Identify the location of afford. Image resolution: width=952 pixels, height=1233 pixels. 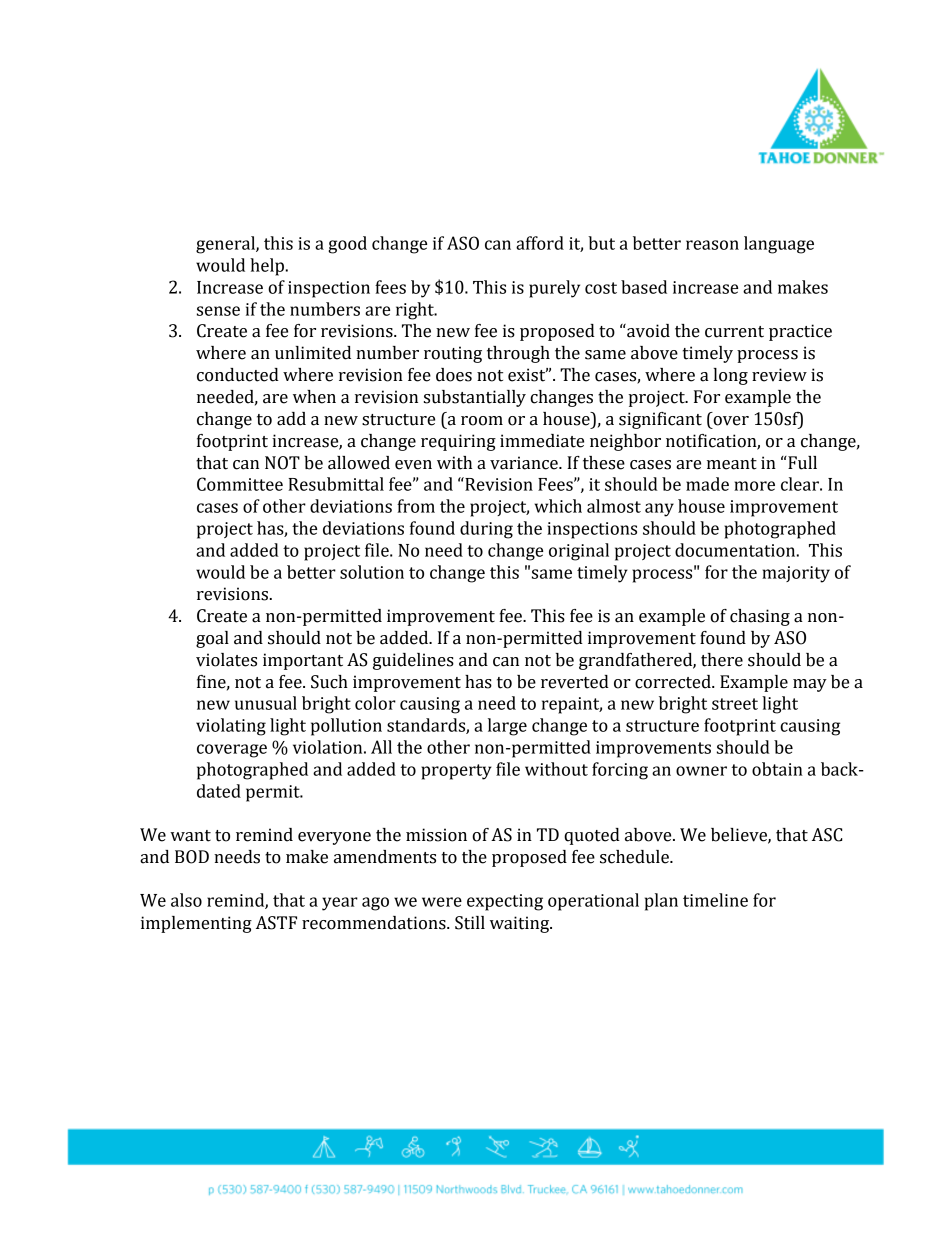
(540, 243).
